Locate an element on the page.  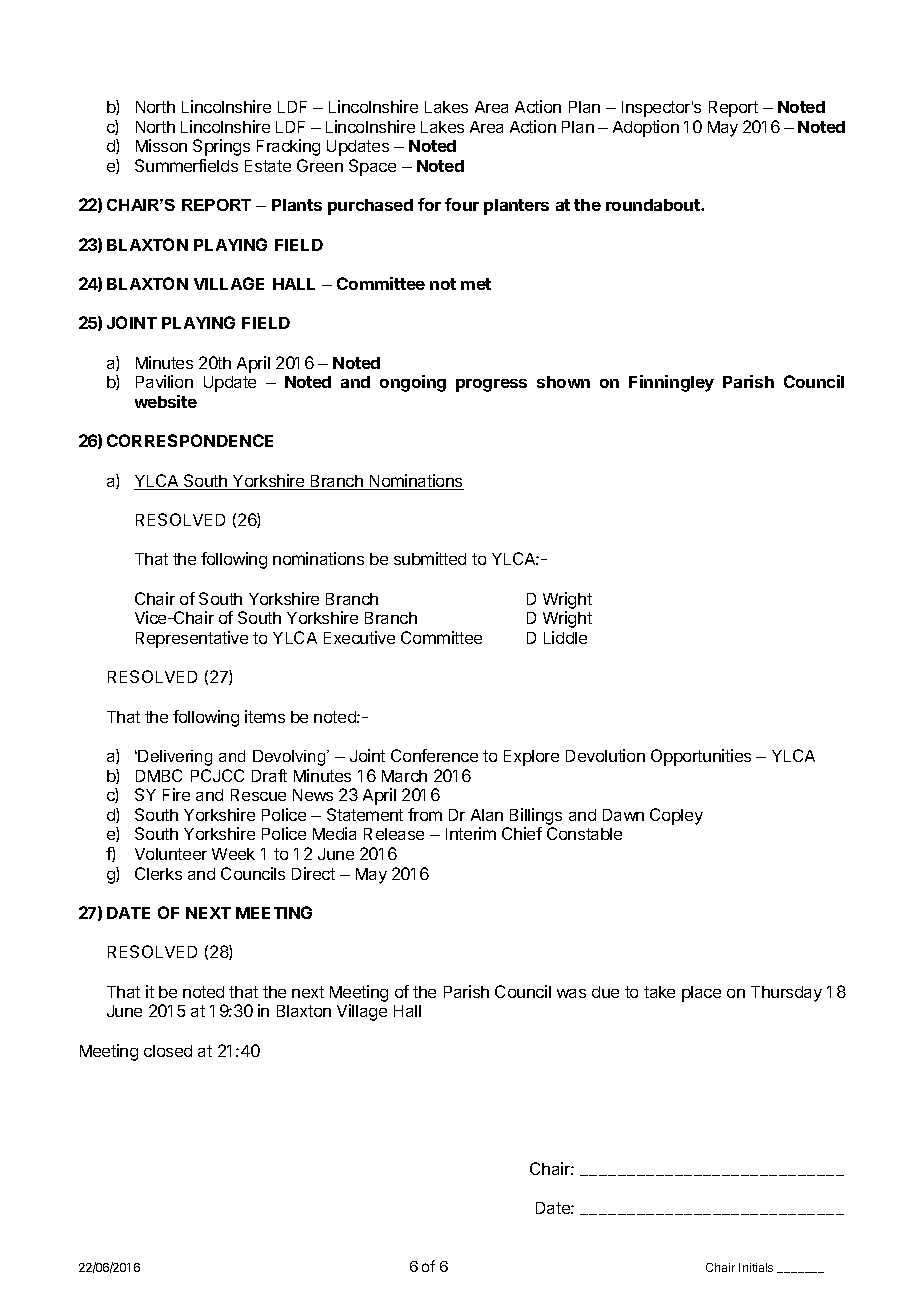
Week is located at coordinates (233, 854).
